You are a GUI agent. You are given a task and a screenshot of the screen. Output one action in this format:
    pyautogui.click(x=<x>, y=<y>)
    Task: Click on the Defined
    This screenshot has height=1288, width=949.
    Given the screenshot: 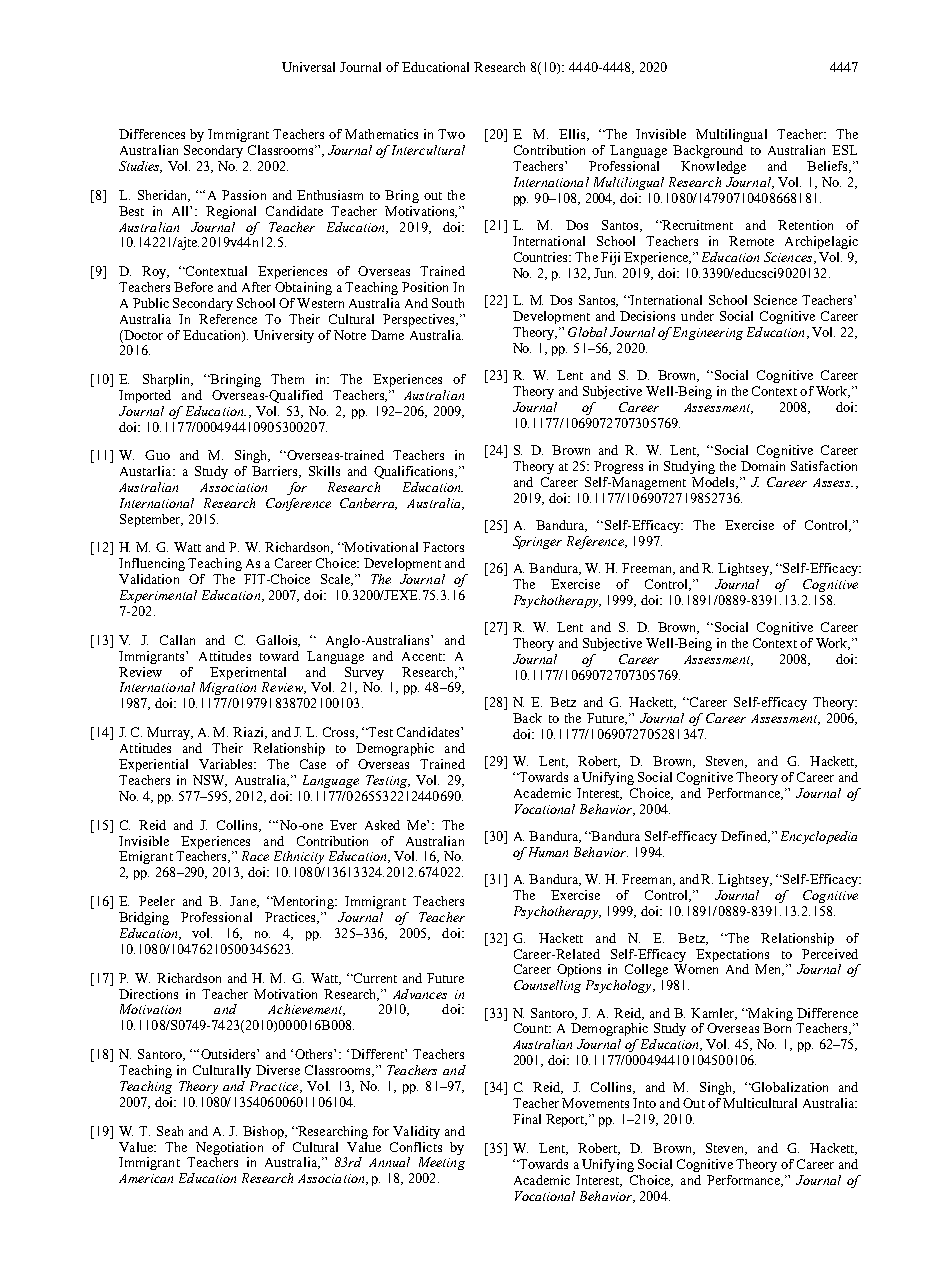 What is the action you would take?
    pyautogui.click(x=745, y=837)
